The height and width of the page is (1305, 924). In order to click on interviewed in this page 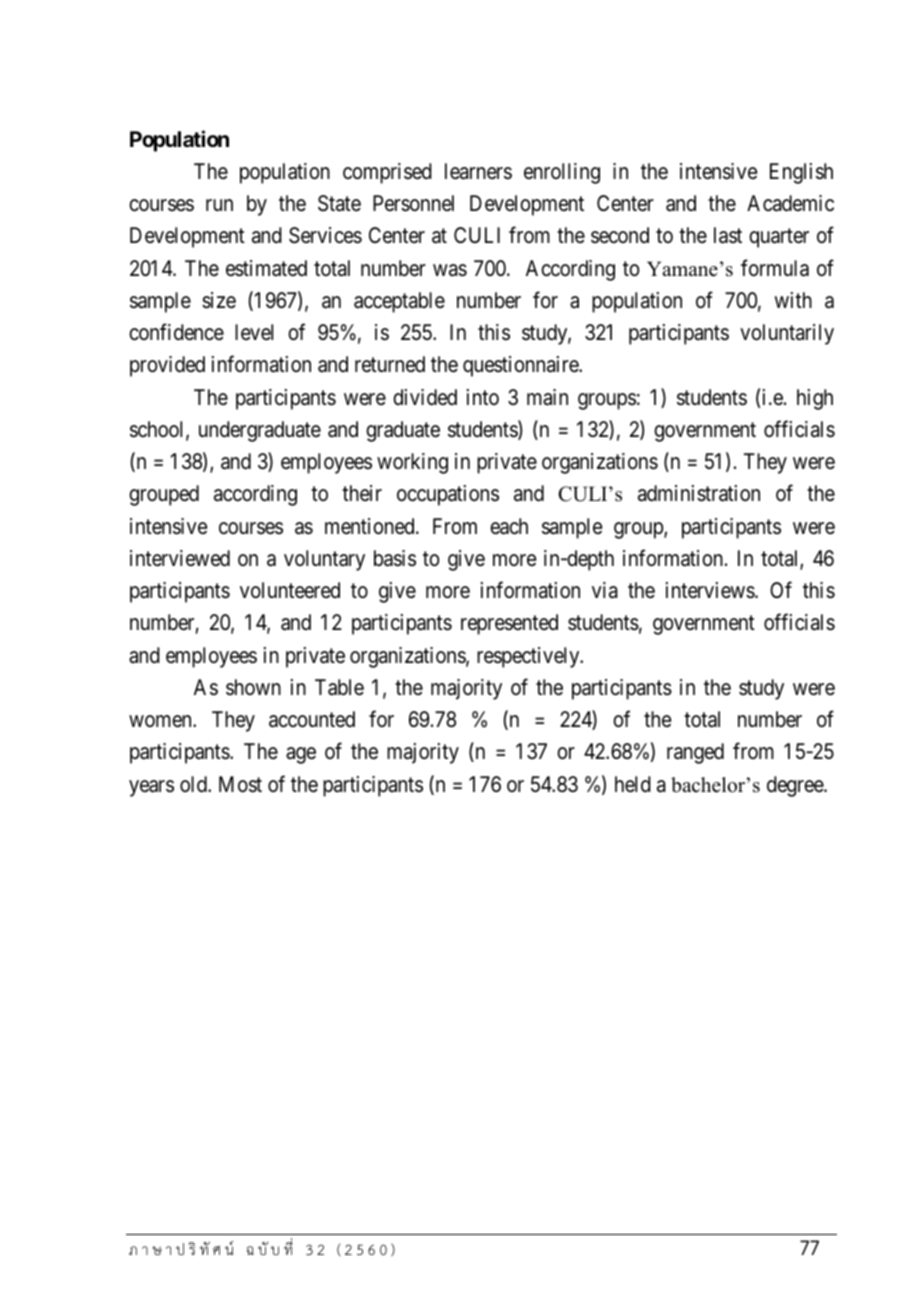, I will do `click(180, 558)`.
